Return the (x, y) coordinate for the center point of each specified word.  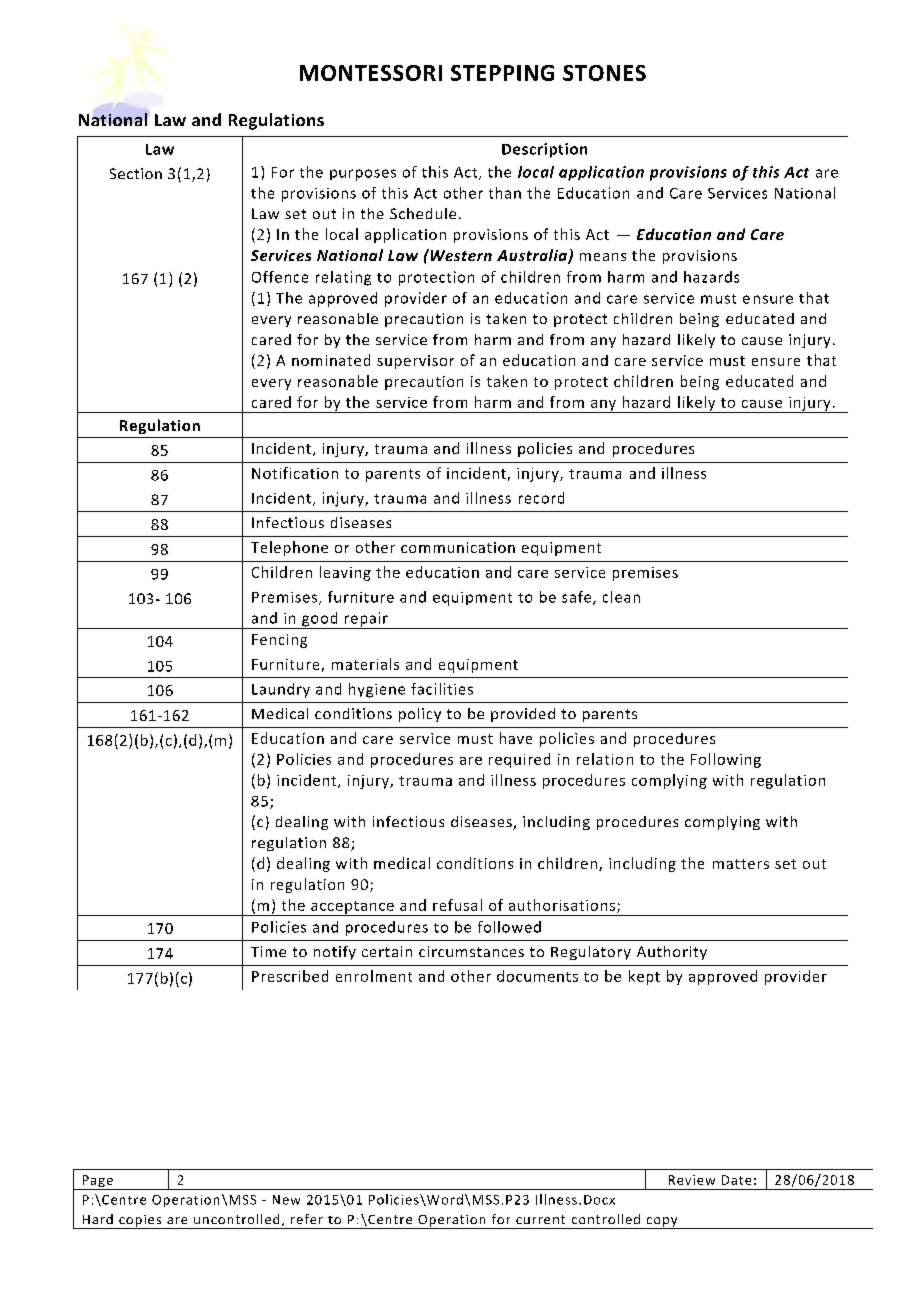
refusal (457, 905)
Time (268, 951)
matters (741, 864)
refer (307, 1219)
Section (136, 173)
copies (140, 1222)
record (541, 498)
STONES (604, 73)
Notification (295, 473)
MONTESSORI (371, 73)
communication (458, 547)
